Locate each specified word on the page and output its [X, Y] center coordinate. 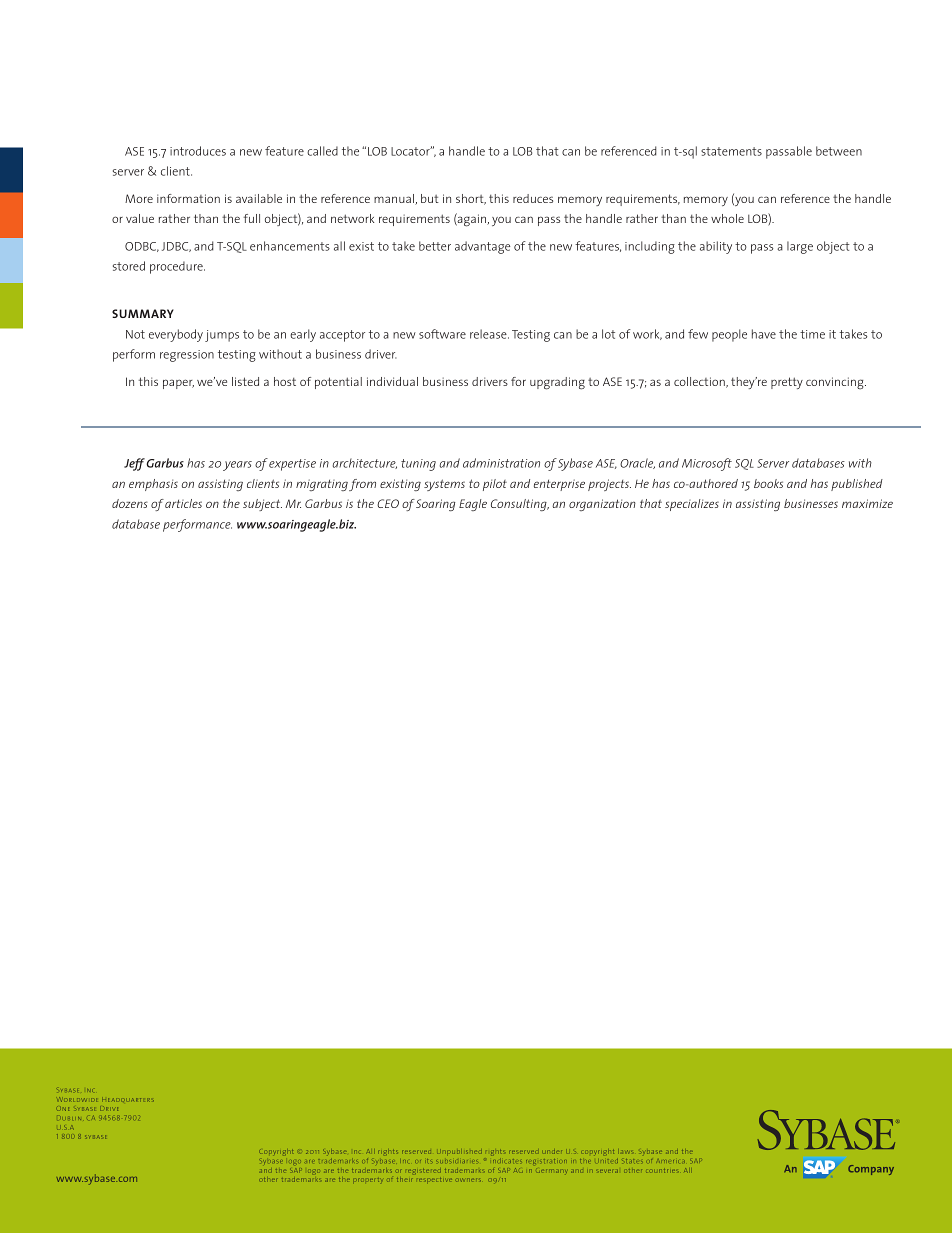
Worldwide [78, 1099]
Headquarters [128, 1100]
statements [731, 151]
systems [444, 485]
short [471, 199]
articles [183, 503]
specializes [692, 505]
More [139, 198]
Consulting [520, 505]
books [768, 483]
